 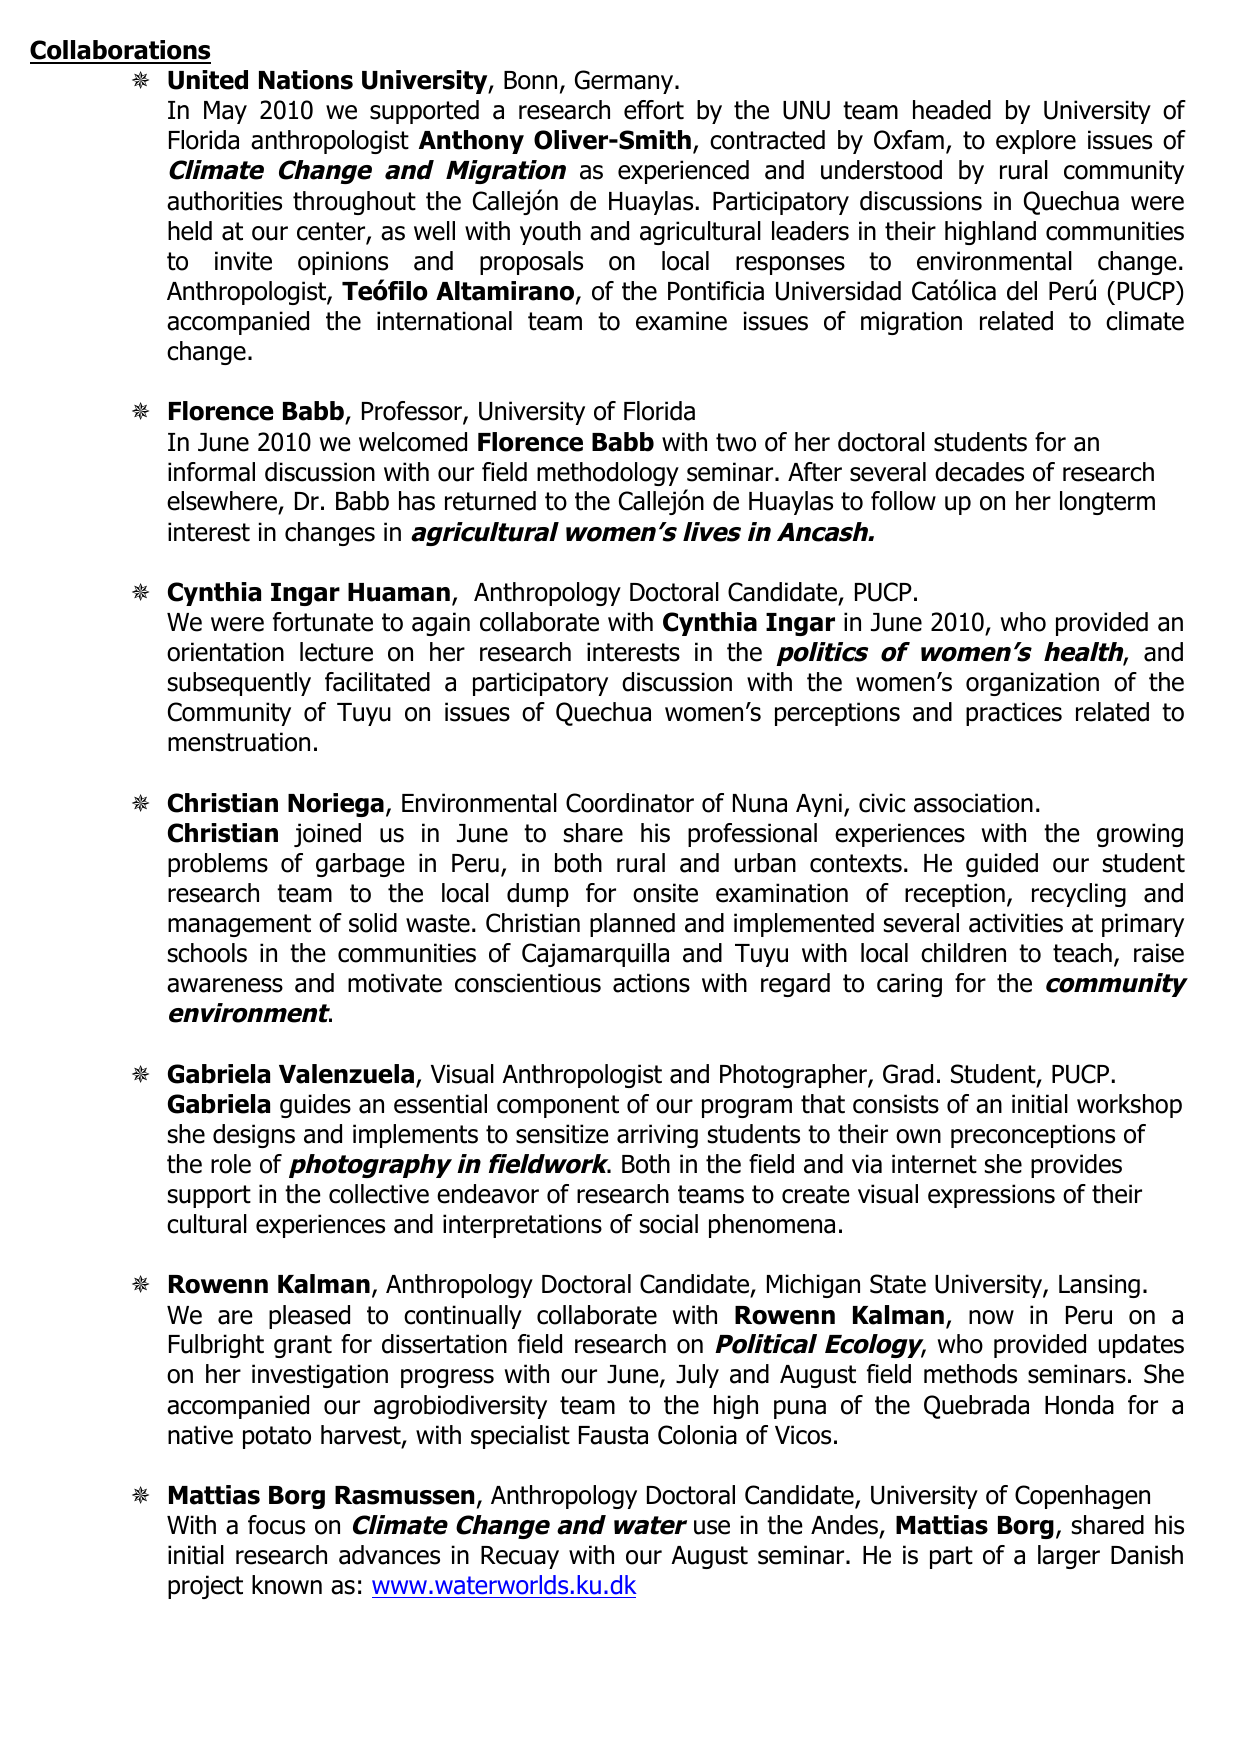 I want to click on effort, so click(x=654, y=110).
